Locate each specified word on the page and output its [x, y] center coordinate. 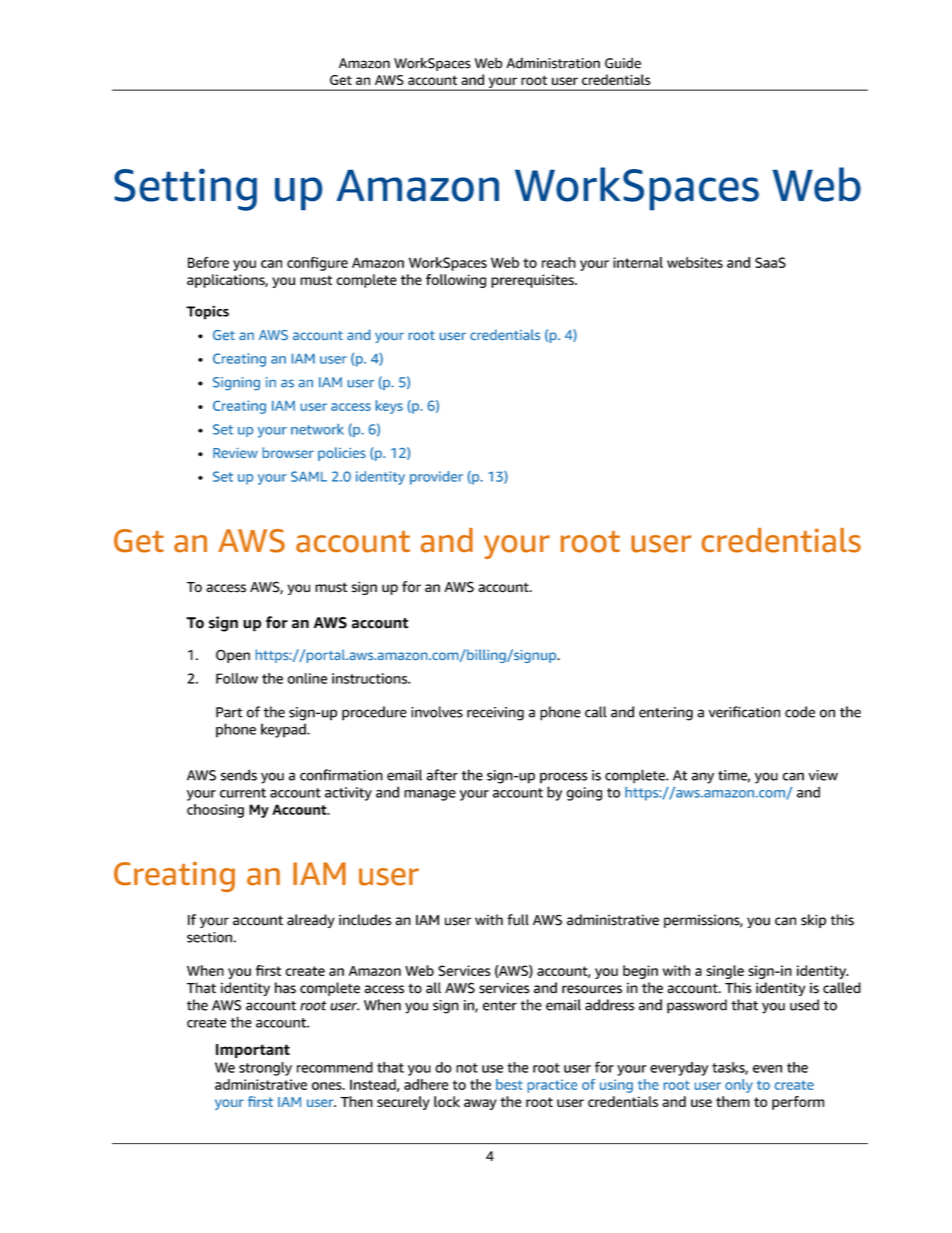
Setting [185, 190]
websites [695, 262]
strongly [265, 1069]
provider [436, 478]
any [702, 778]
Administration [553, 63]
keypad [284, 730]
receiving [495, 714]
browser [288, 452]
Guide [623, 63]
